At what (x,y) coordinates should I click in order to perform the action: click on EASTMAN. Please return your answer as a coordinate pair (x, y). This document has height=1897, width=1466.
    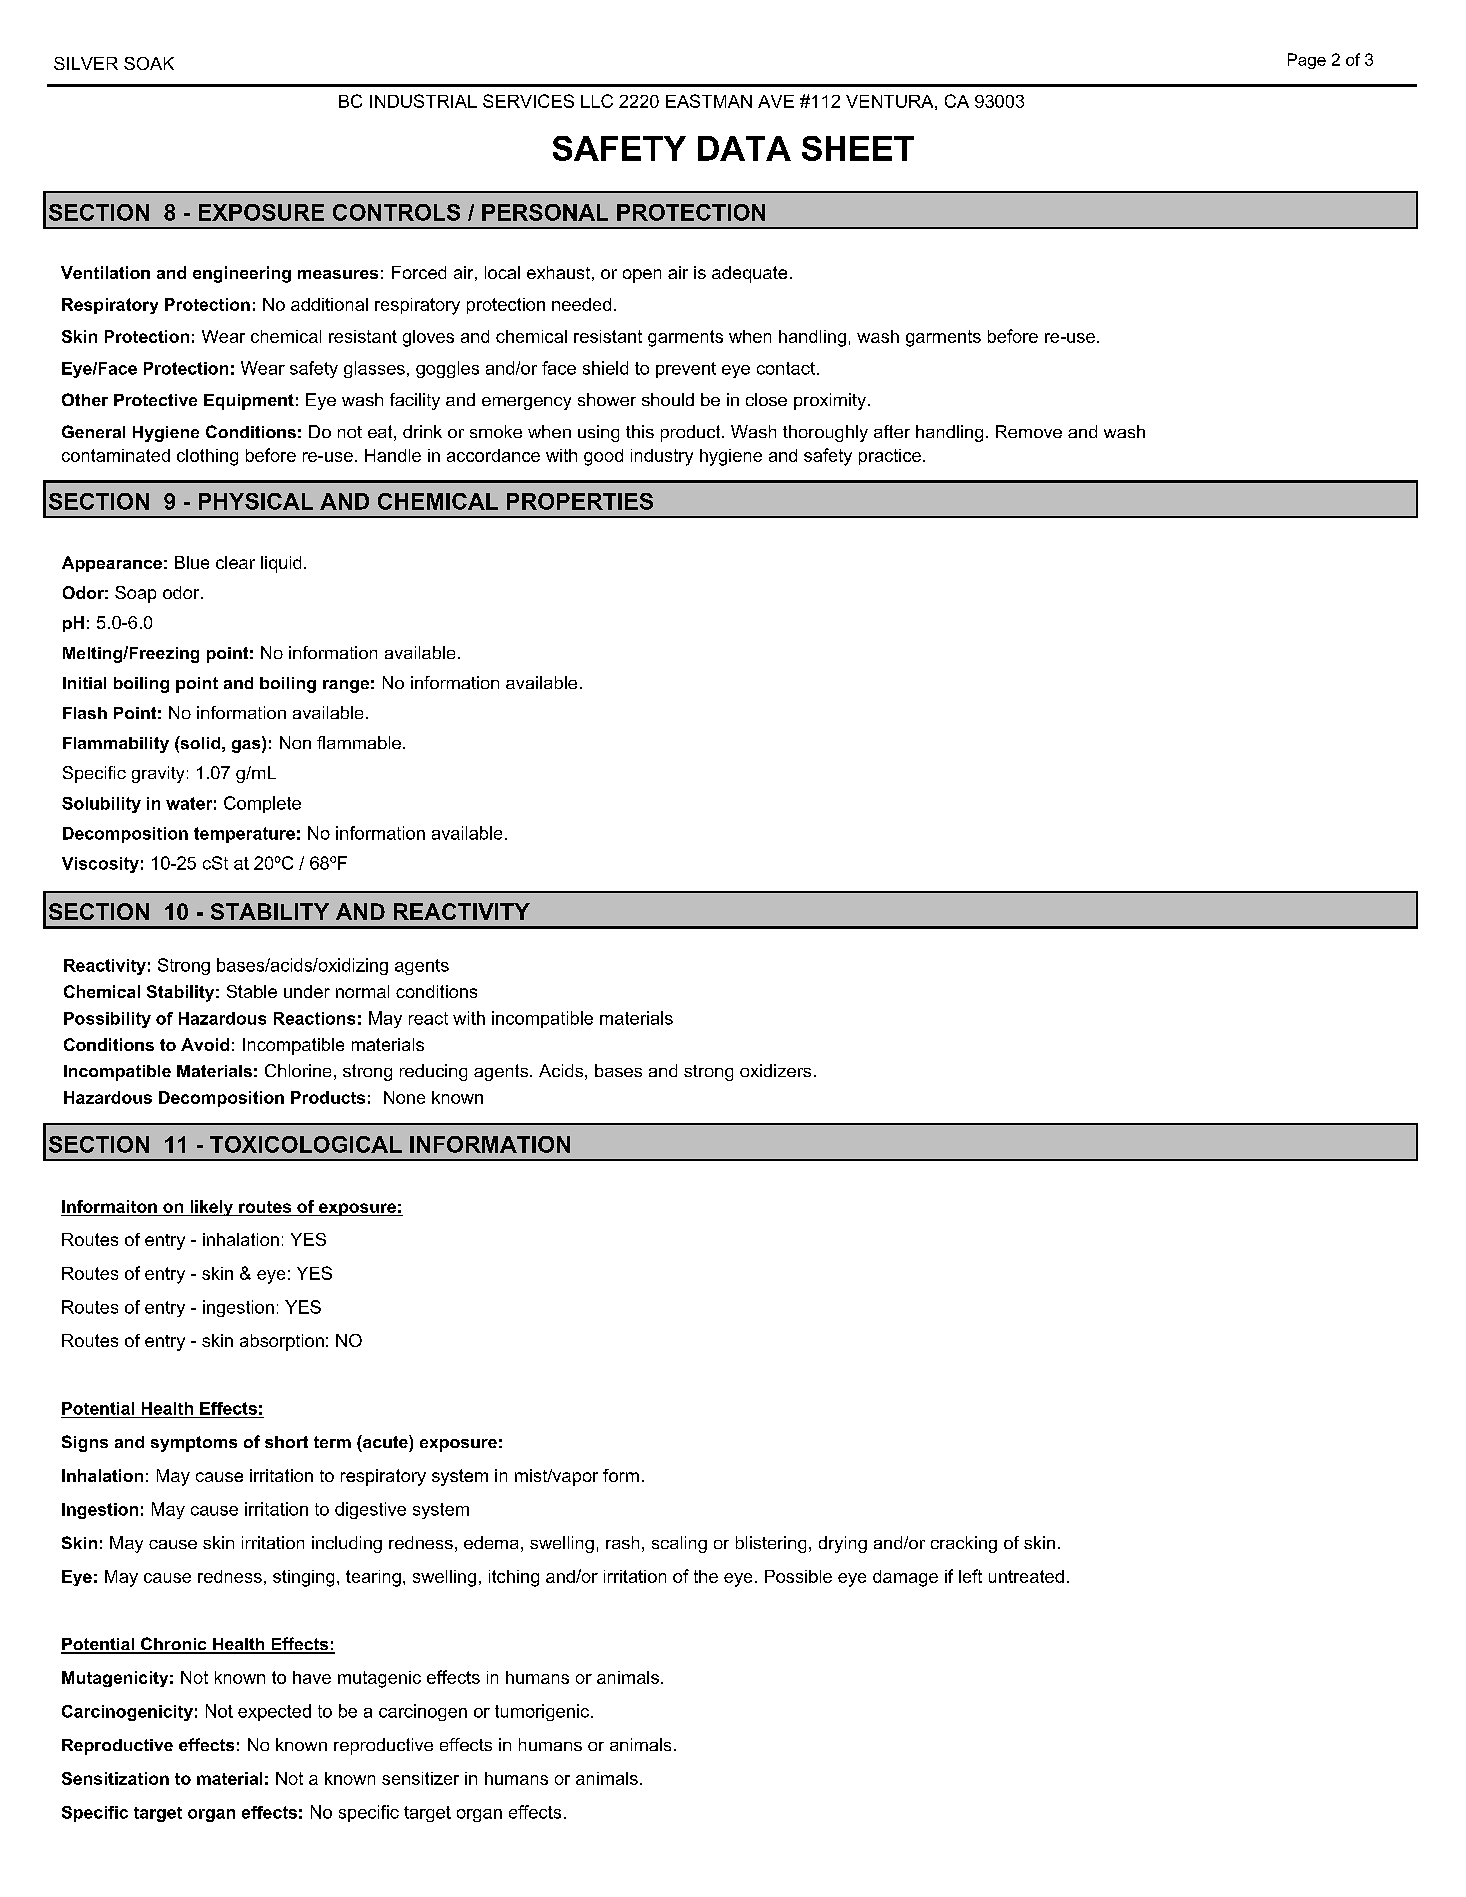
    Looking at the image, I should click on (709, 101).
